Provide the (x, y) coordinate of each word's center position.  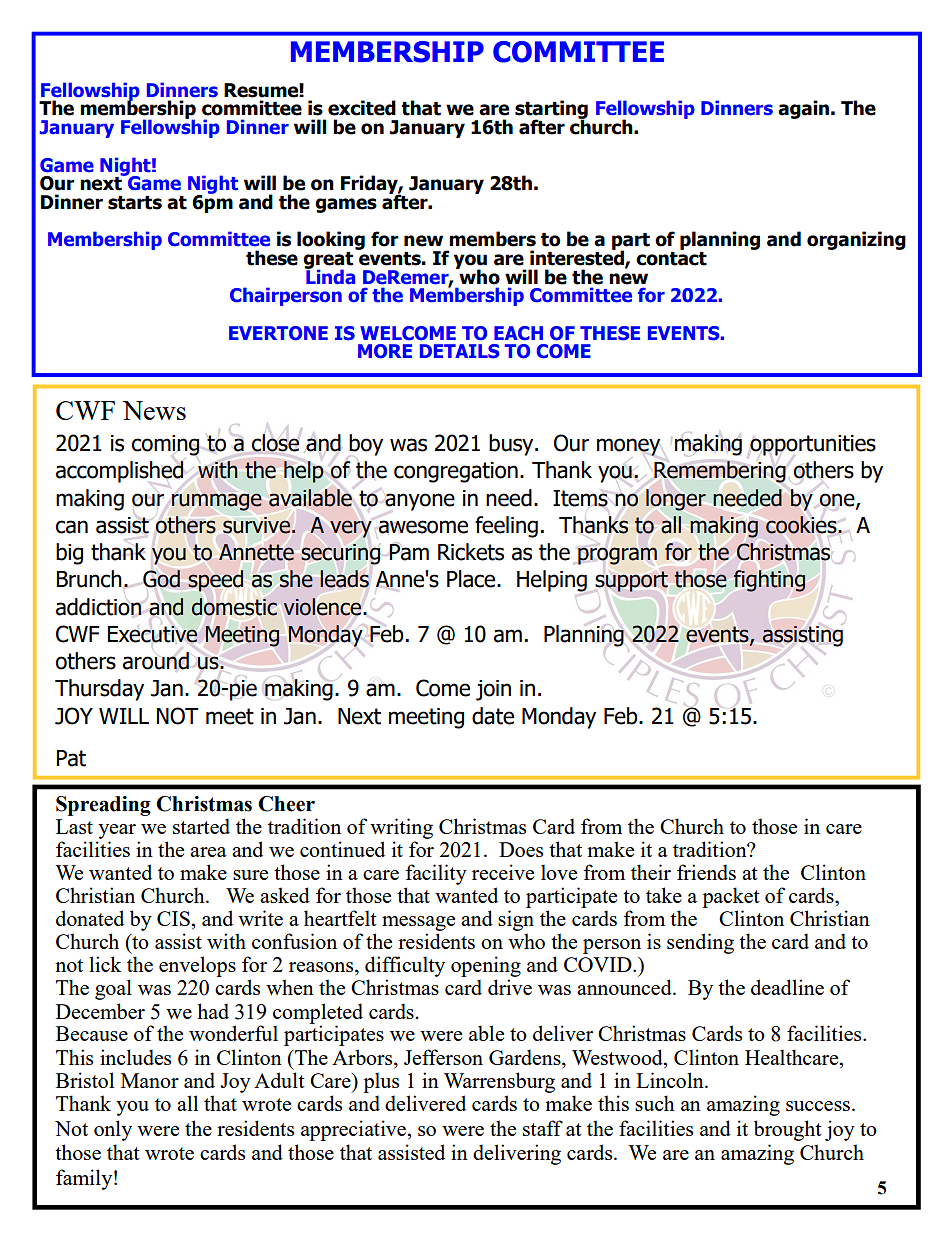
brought (788, 1130)
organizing (856, 240)
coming (166, 445)
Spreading (103, 806)
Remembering (720, 472)
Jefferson (443, 1057)
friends (706, 872)
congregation (456, 472)
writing (401, 828)
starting (551, 111)
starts (135, 203)
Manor (150, 1080)
